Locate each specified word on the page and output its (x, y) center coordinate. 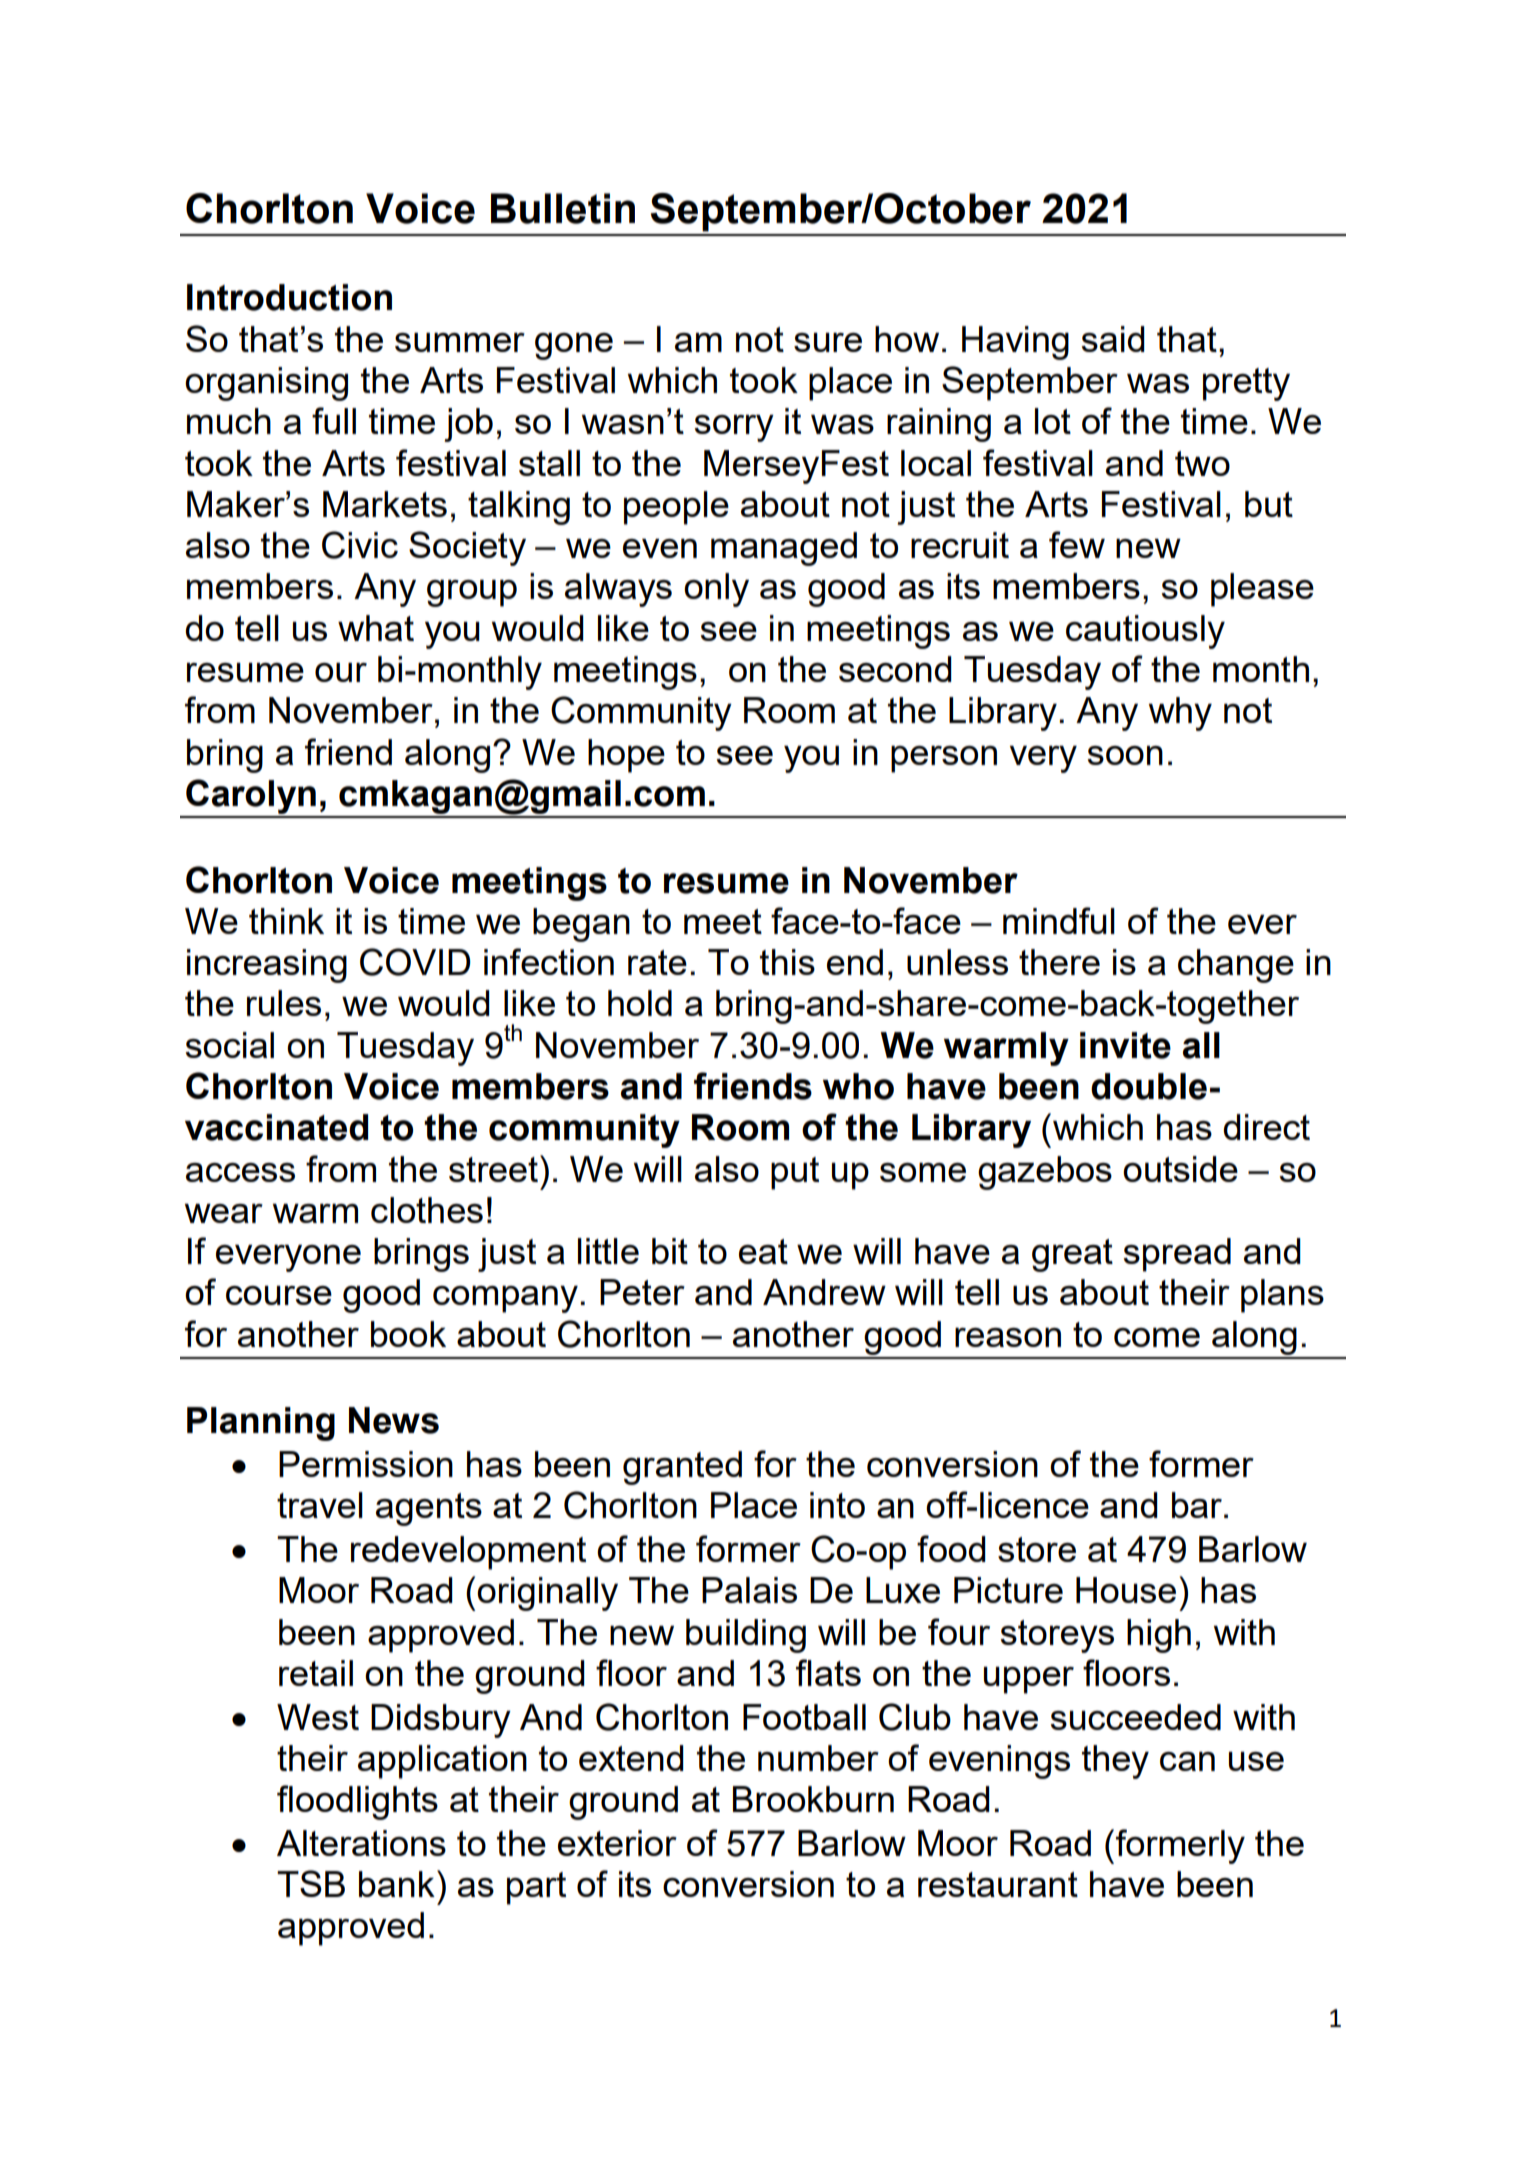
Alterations (361, 1843)
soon (1125, 755)
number (818, 1758)
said (1113, 339)
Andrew (824, 1292)
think (286, 921)
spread (1177, 1255)
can (1187, 1761)
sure (828, 342)
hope (626, 756)
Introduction (289, 297)
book (408, 1334)
